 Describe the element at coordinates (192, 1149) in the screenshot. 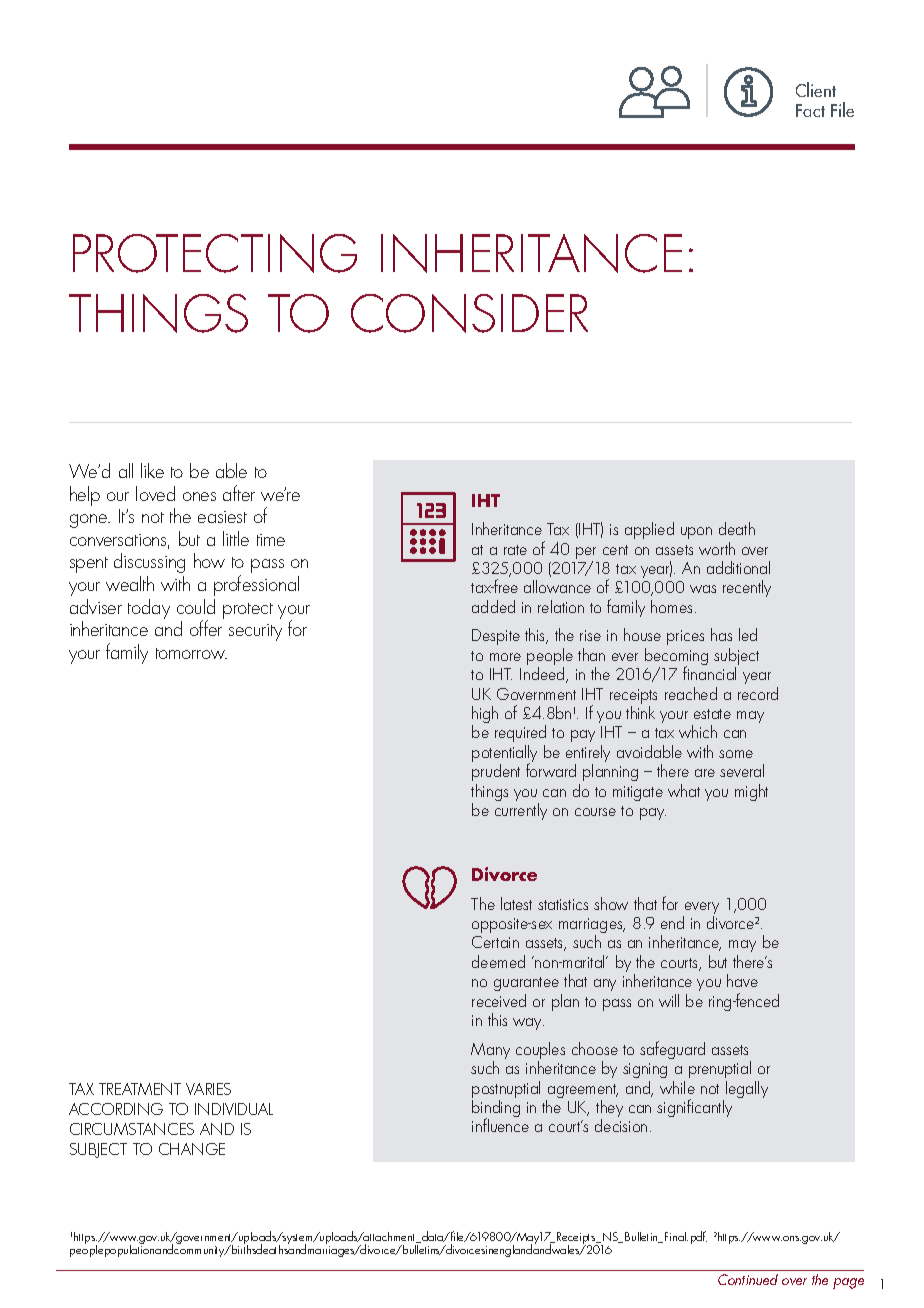

I see `CHANGE` at that location.
